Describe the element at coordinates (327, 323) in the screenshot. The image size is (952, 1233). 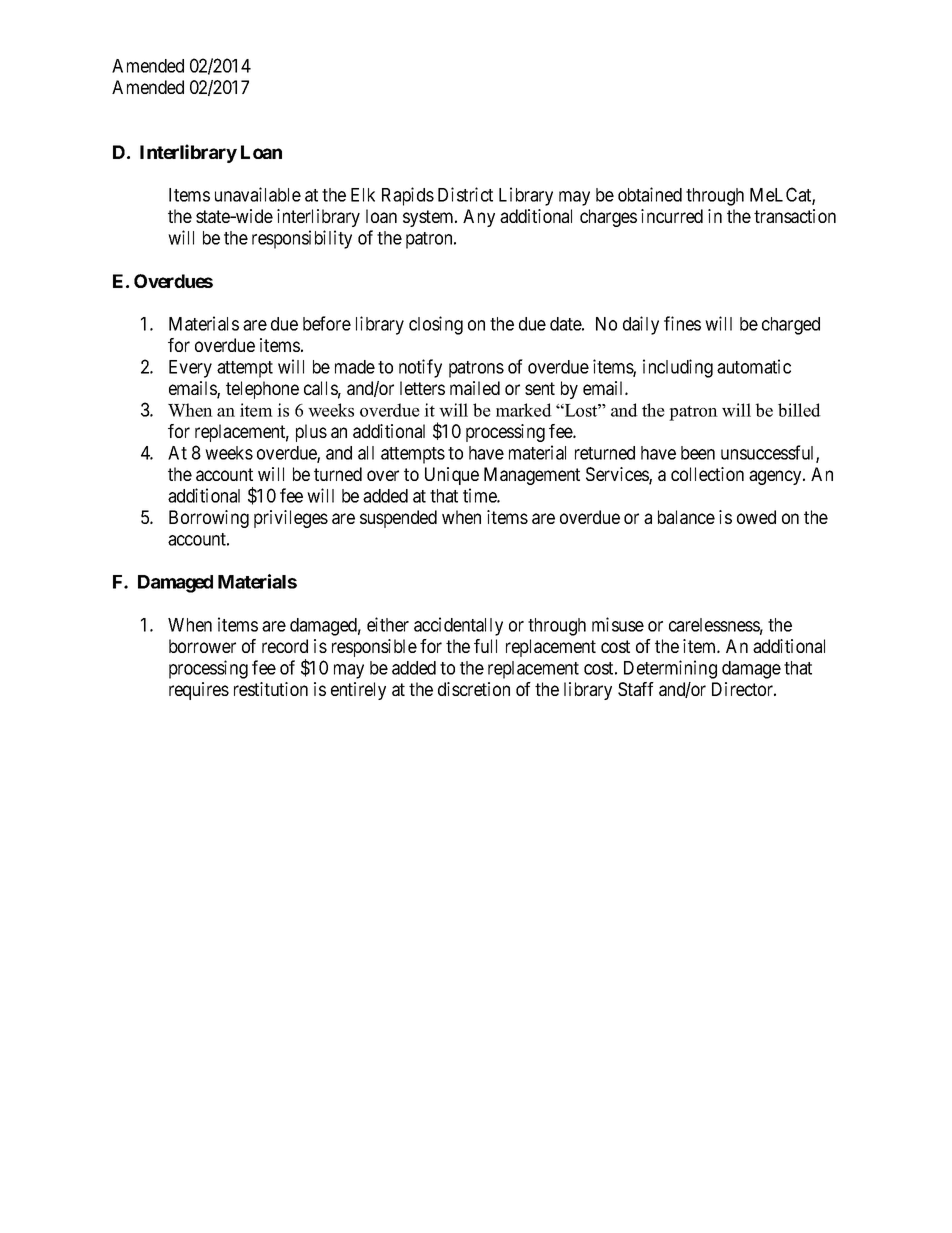
I see `before` at that location.
